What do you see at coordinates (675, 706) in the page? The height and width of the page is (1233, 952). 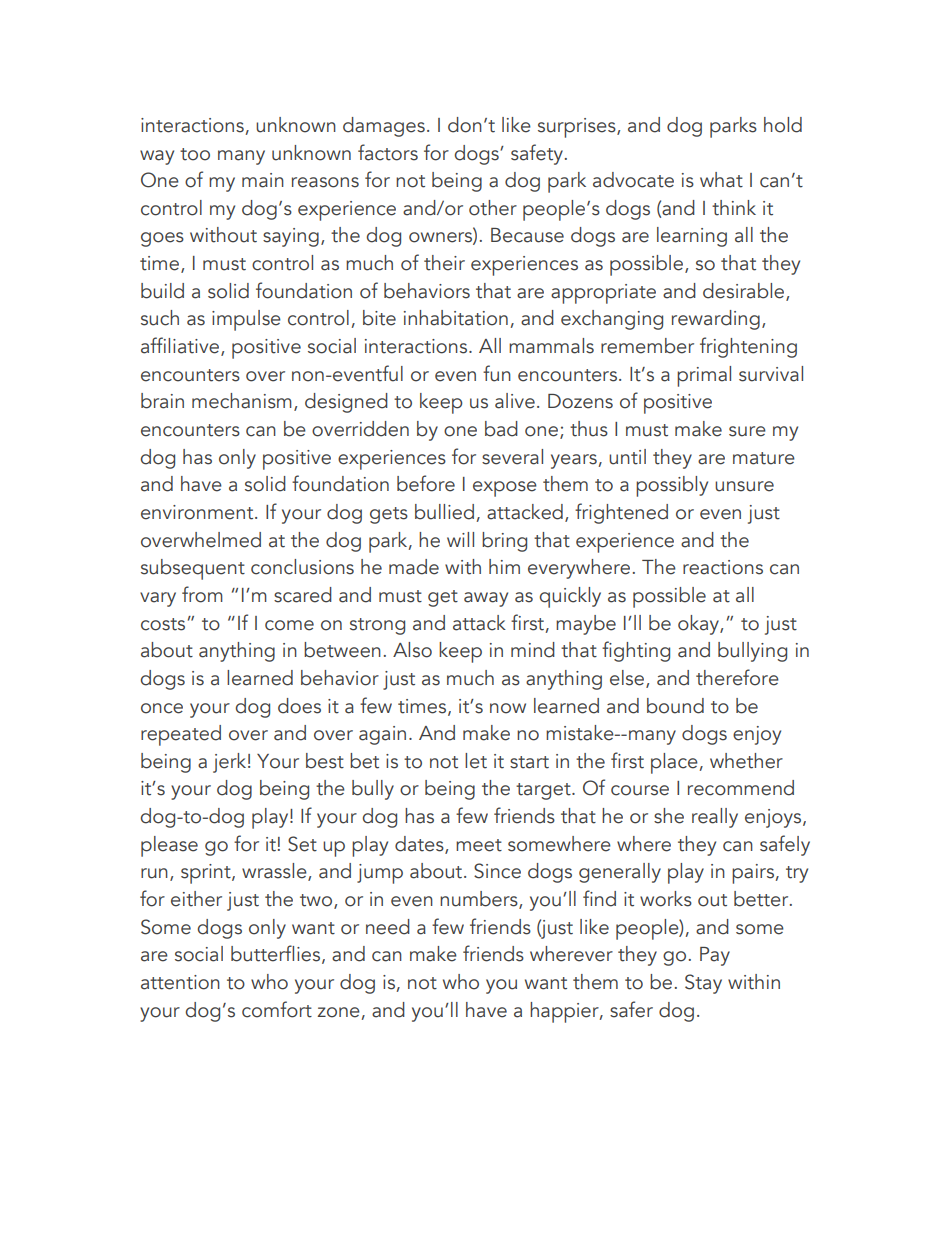 I see `bound` at bounding box center [675, 706].
